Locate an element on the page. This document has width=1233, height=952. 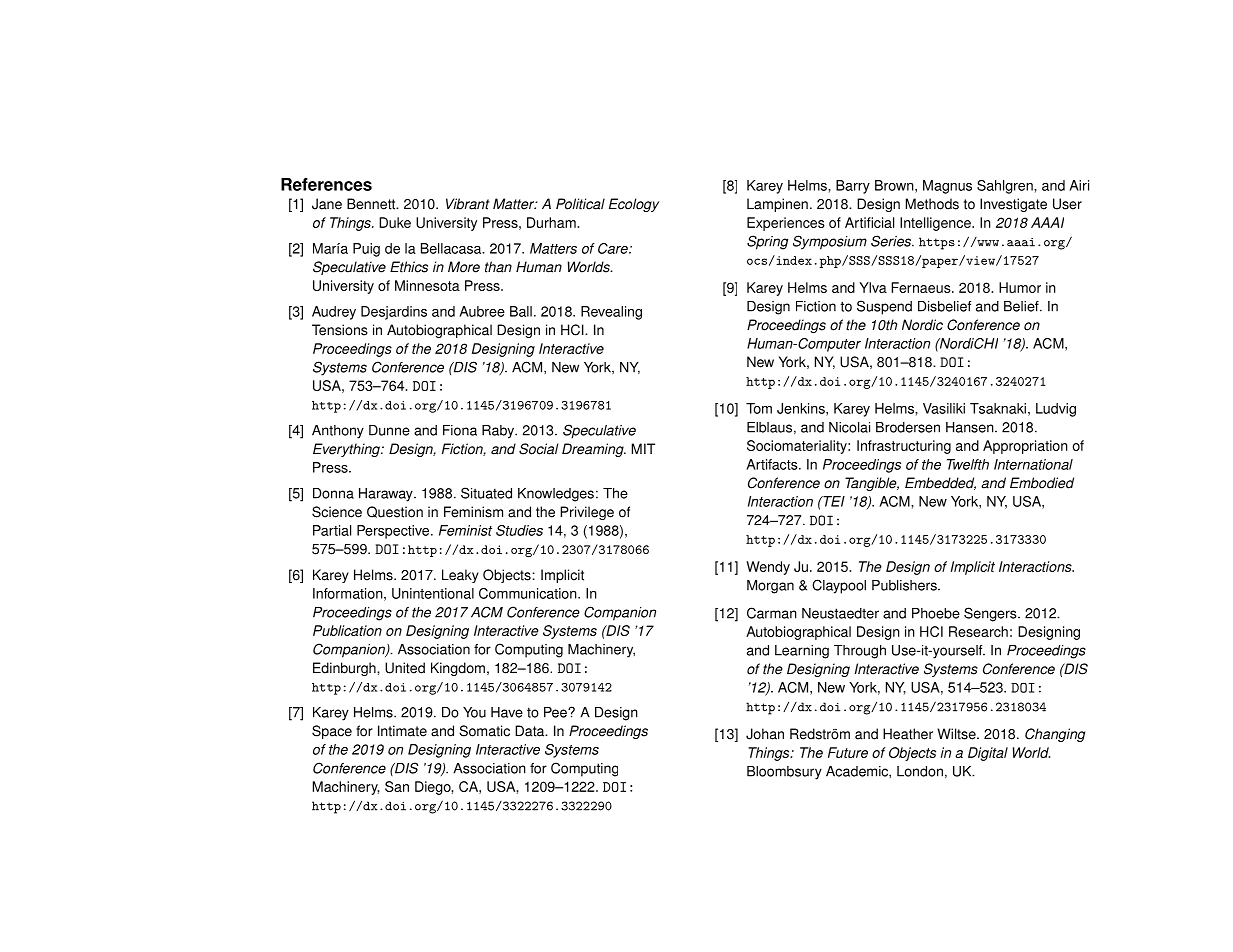
Vasiliki is located at coordinates (944, 408).
